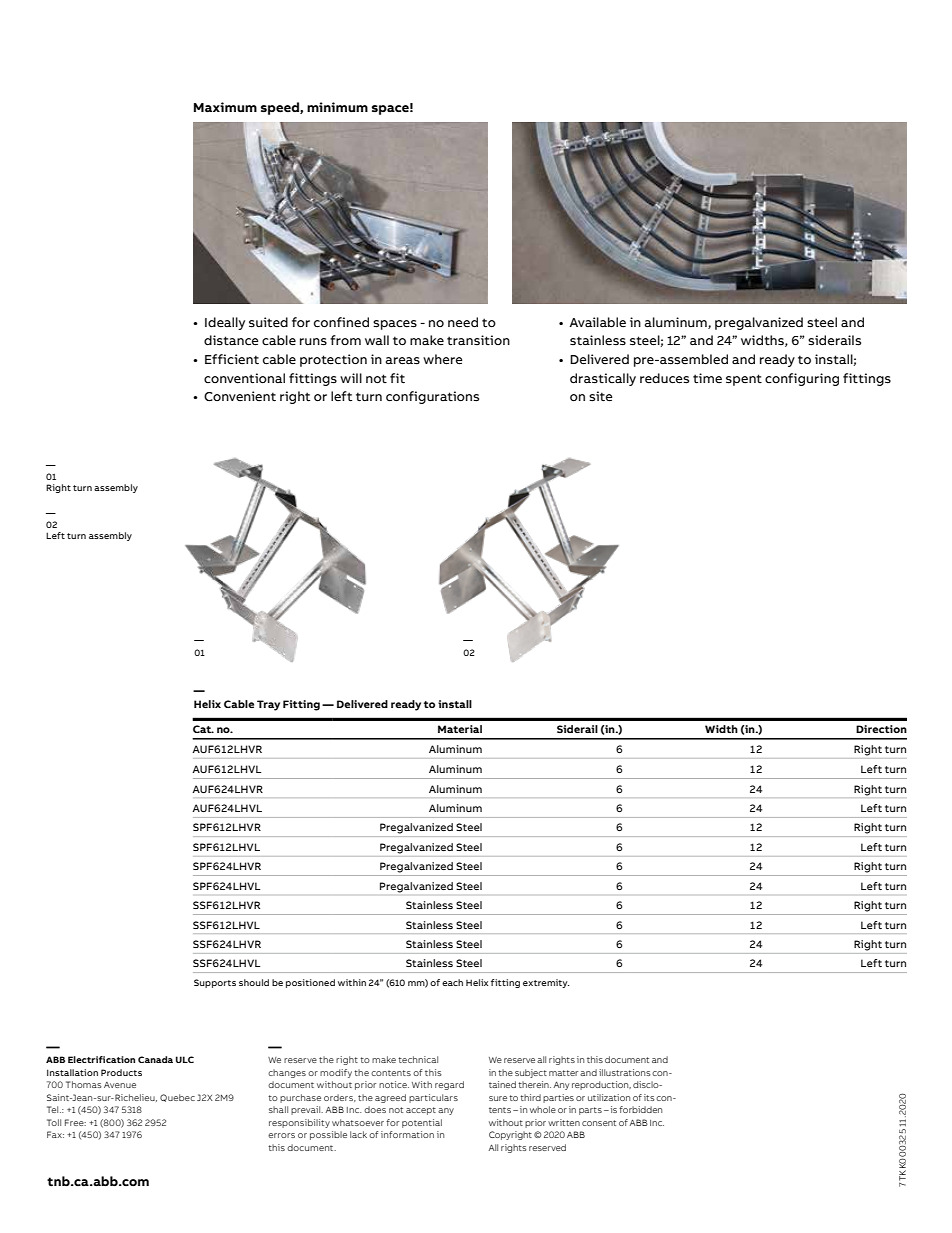  What do you see at coordinates (881, 729) in the image?
I see `Direction` at bounding box center [881, 729].
